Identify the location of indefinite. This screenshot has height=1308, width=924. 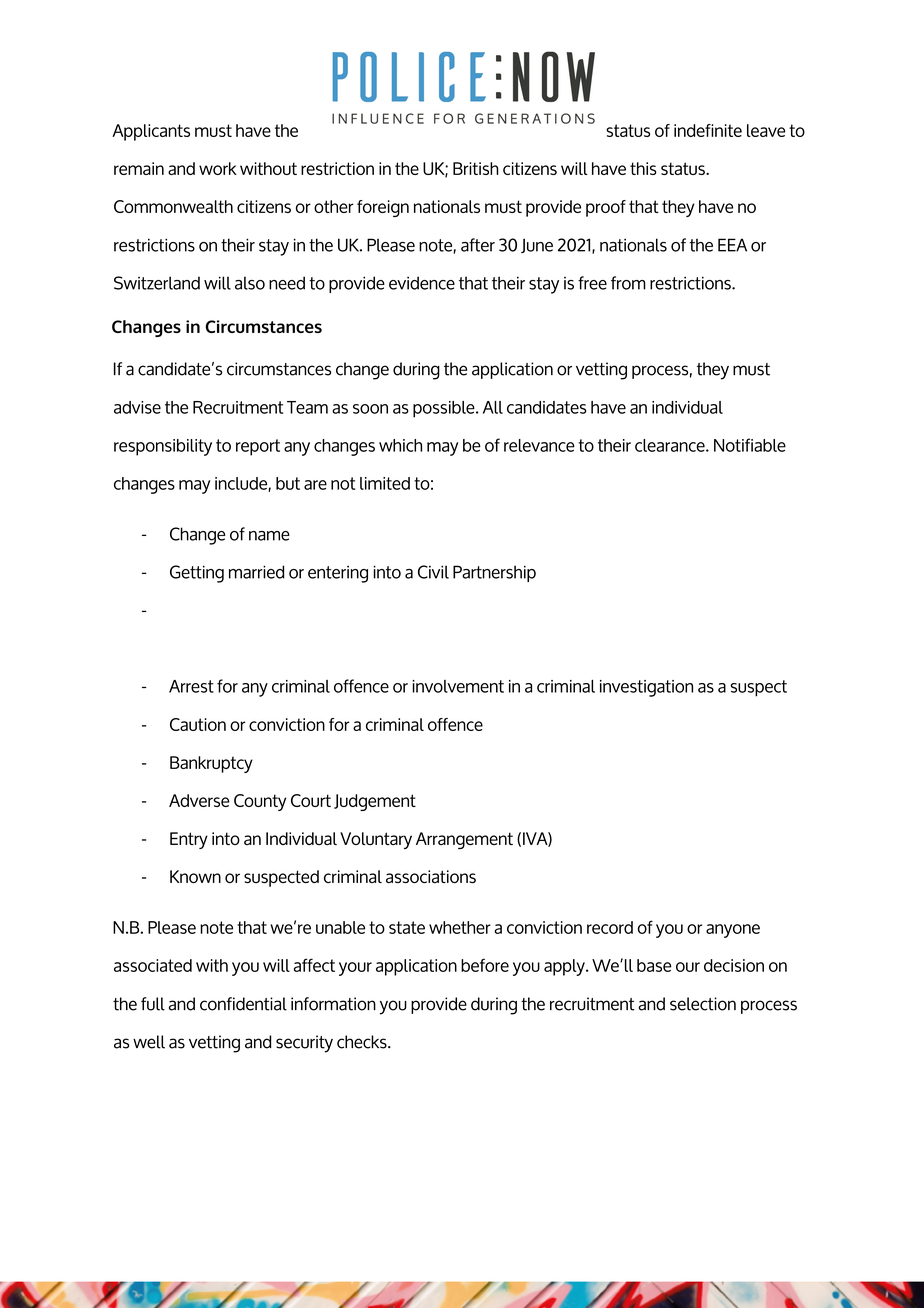
(708, 130).
